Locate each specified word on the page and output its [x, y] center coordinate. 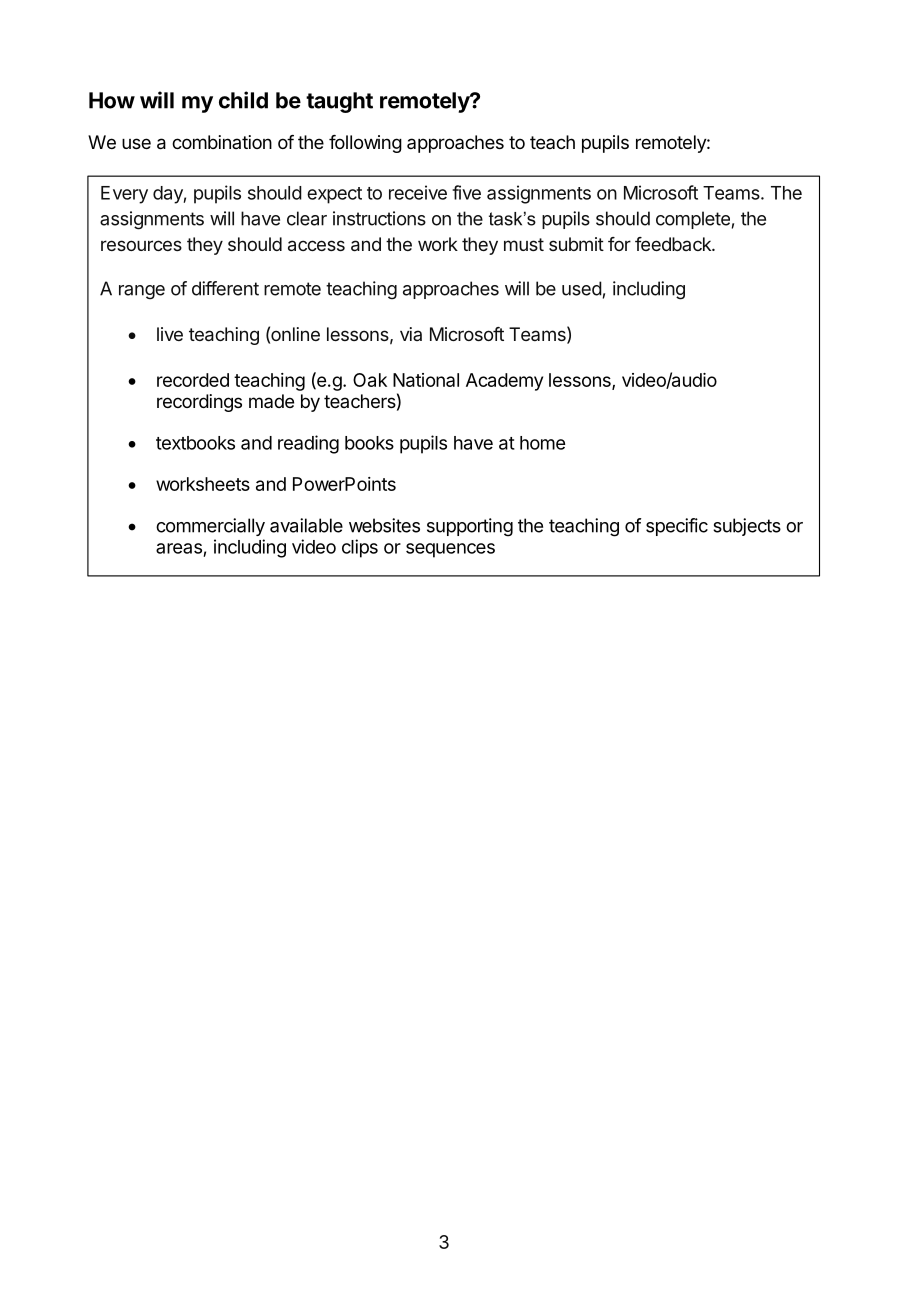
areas [179, 548]
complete [693, 220]
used [582, 288]
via [411, 334]
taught [339, 102]
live [170, 334]
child [243, 100]
